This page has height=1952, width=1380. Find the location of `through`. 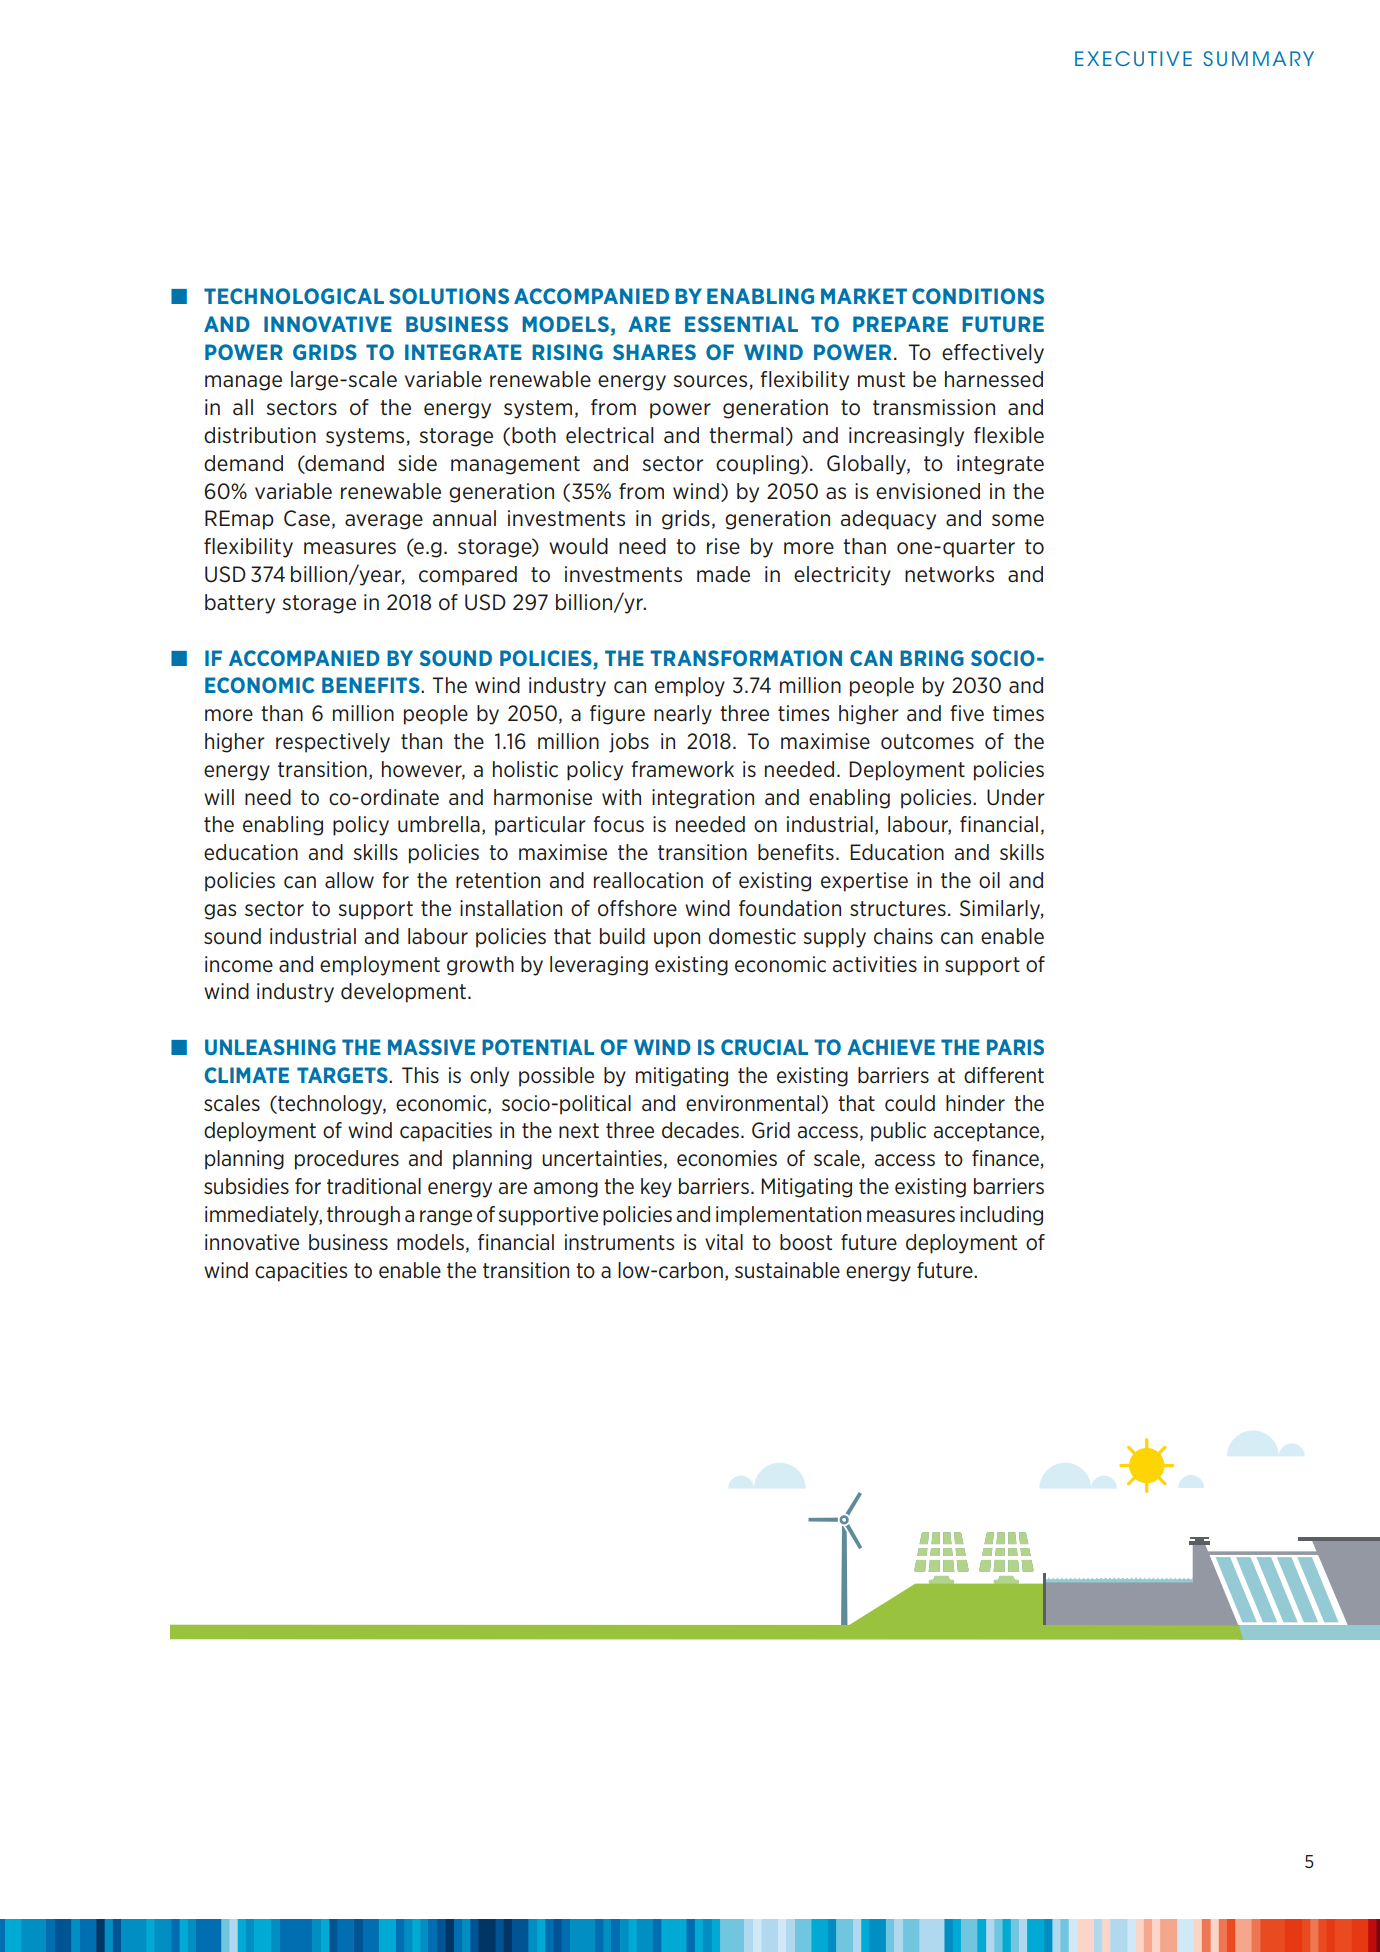

through is located at coordinates (363, 1216).
